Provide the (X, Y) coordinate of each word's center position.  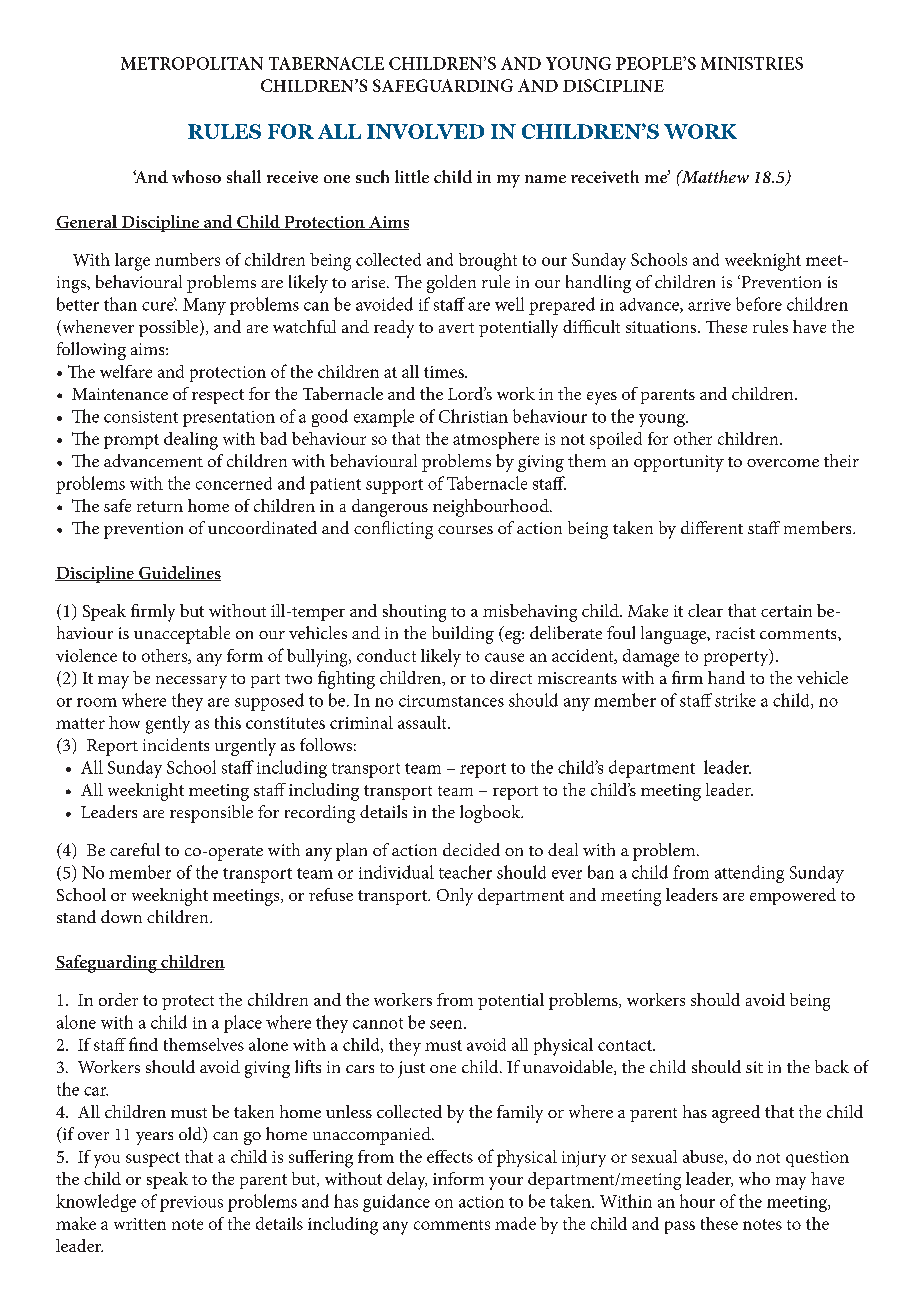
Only (455, 897)
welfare (126, 371)
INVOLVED (425, 131)
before (759, 304)
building (463, 635)
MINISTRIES (752, 63)
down (121, 916)
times (445, 372)
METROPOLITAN (192, 63)
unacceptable (182, 635)
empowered (793, 896)
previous (191, 1204)
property (737, 657)
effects (450, 1156)
